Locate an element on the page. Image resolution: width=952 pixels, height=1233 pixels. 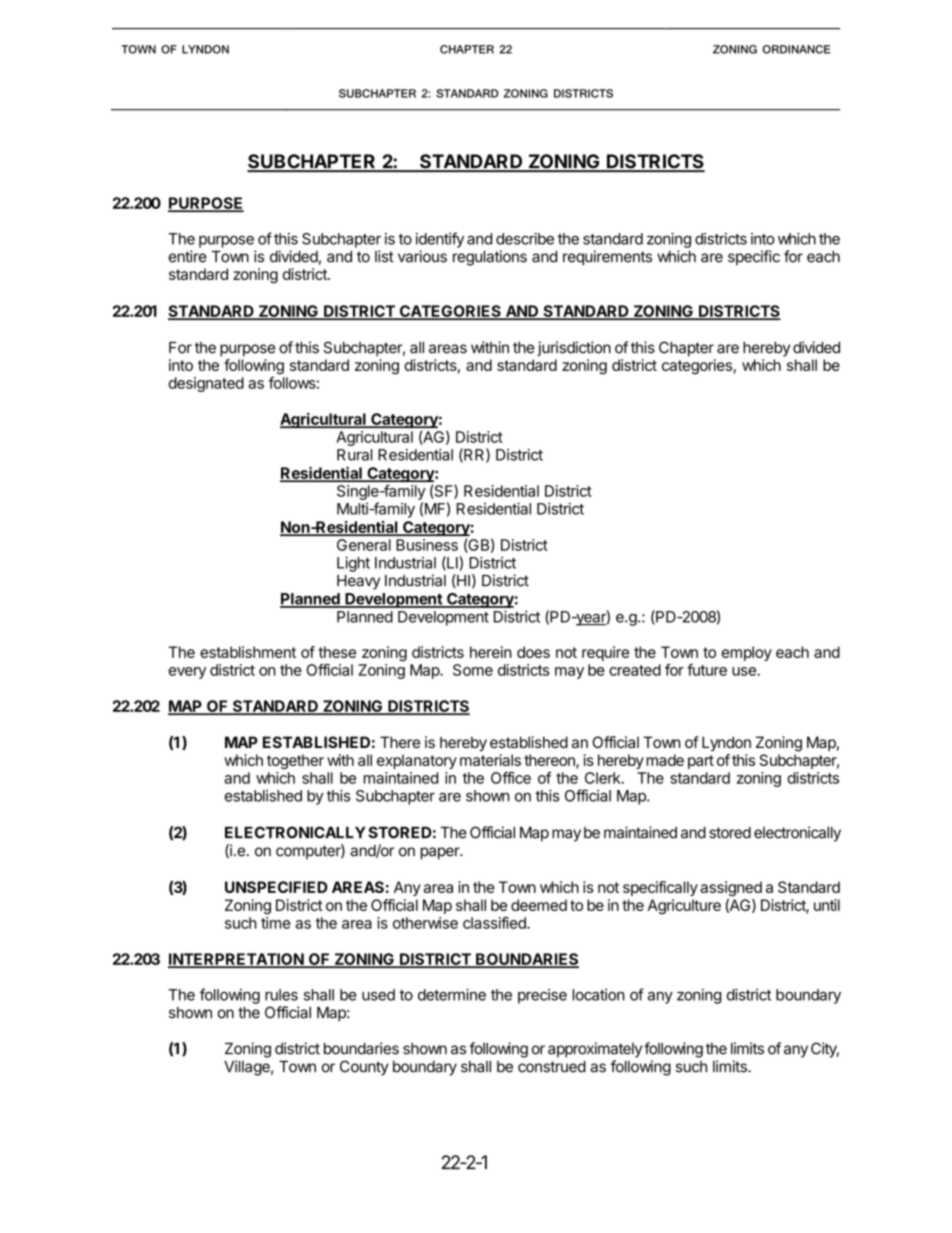
describe is located at coordinates (525, 239).
